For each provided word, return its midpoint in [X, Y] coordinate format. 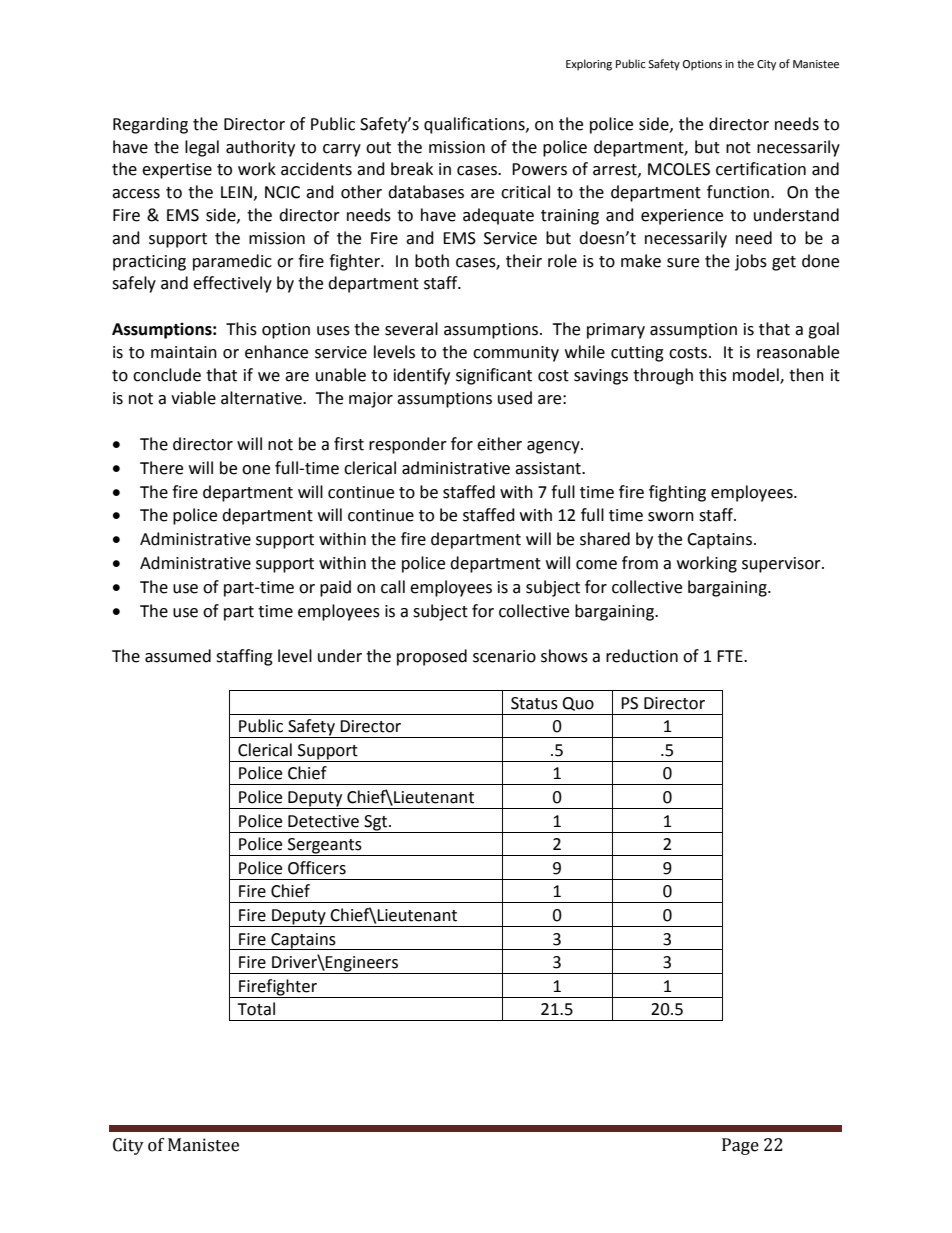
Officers [317, 868]
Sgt [375, 823]
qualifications [475, 125]
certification [761, 169]
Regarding [150, 125]
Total [256, 1009]
